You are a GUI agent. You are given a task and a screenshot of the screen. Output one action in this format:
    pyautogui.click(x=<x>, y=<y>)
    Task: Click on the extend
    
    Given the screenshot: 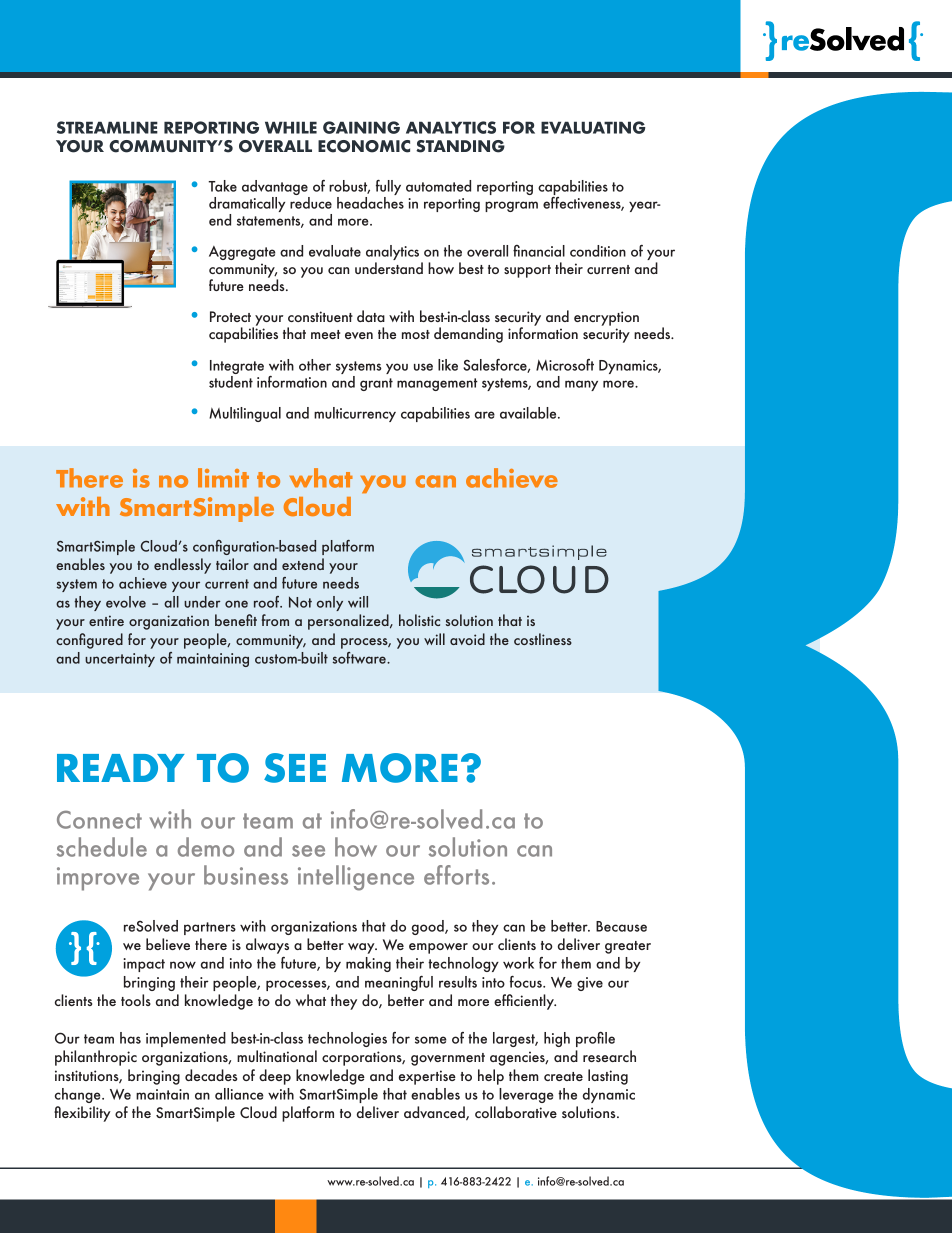 What is the action you would take?
    pyautogui.click(x=303, y=564)
